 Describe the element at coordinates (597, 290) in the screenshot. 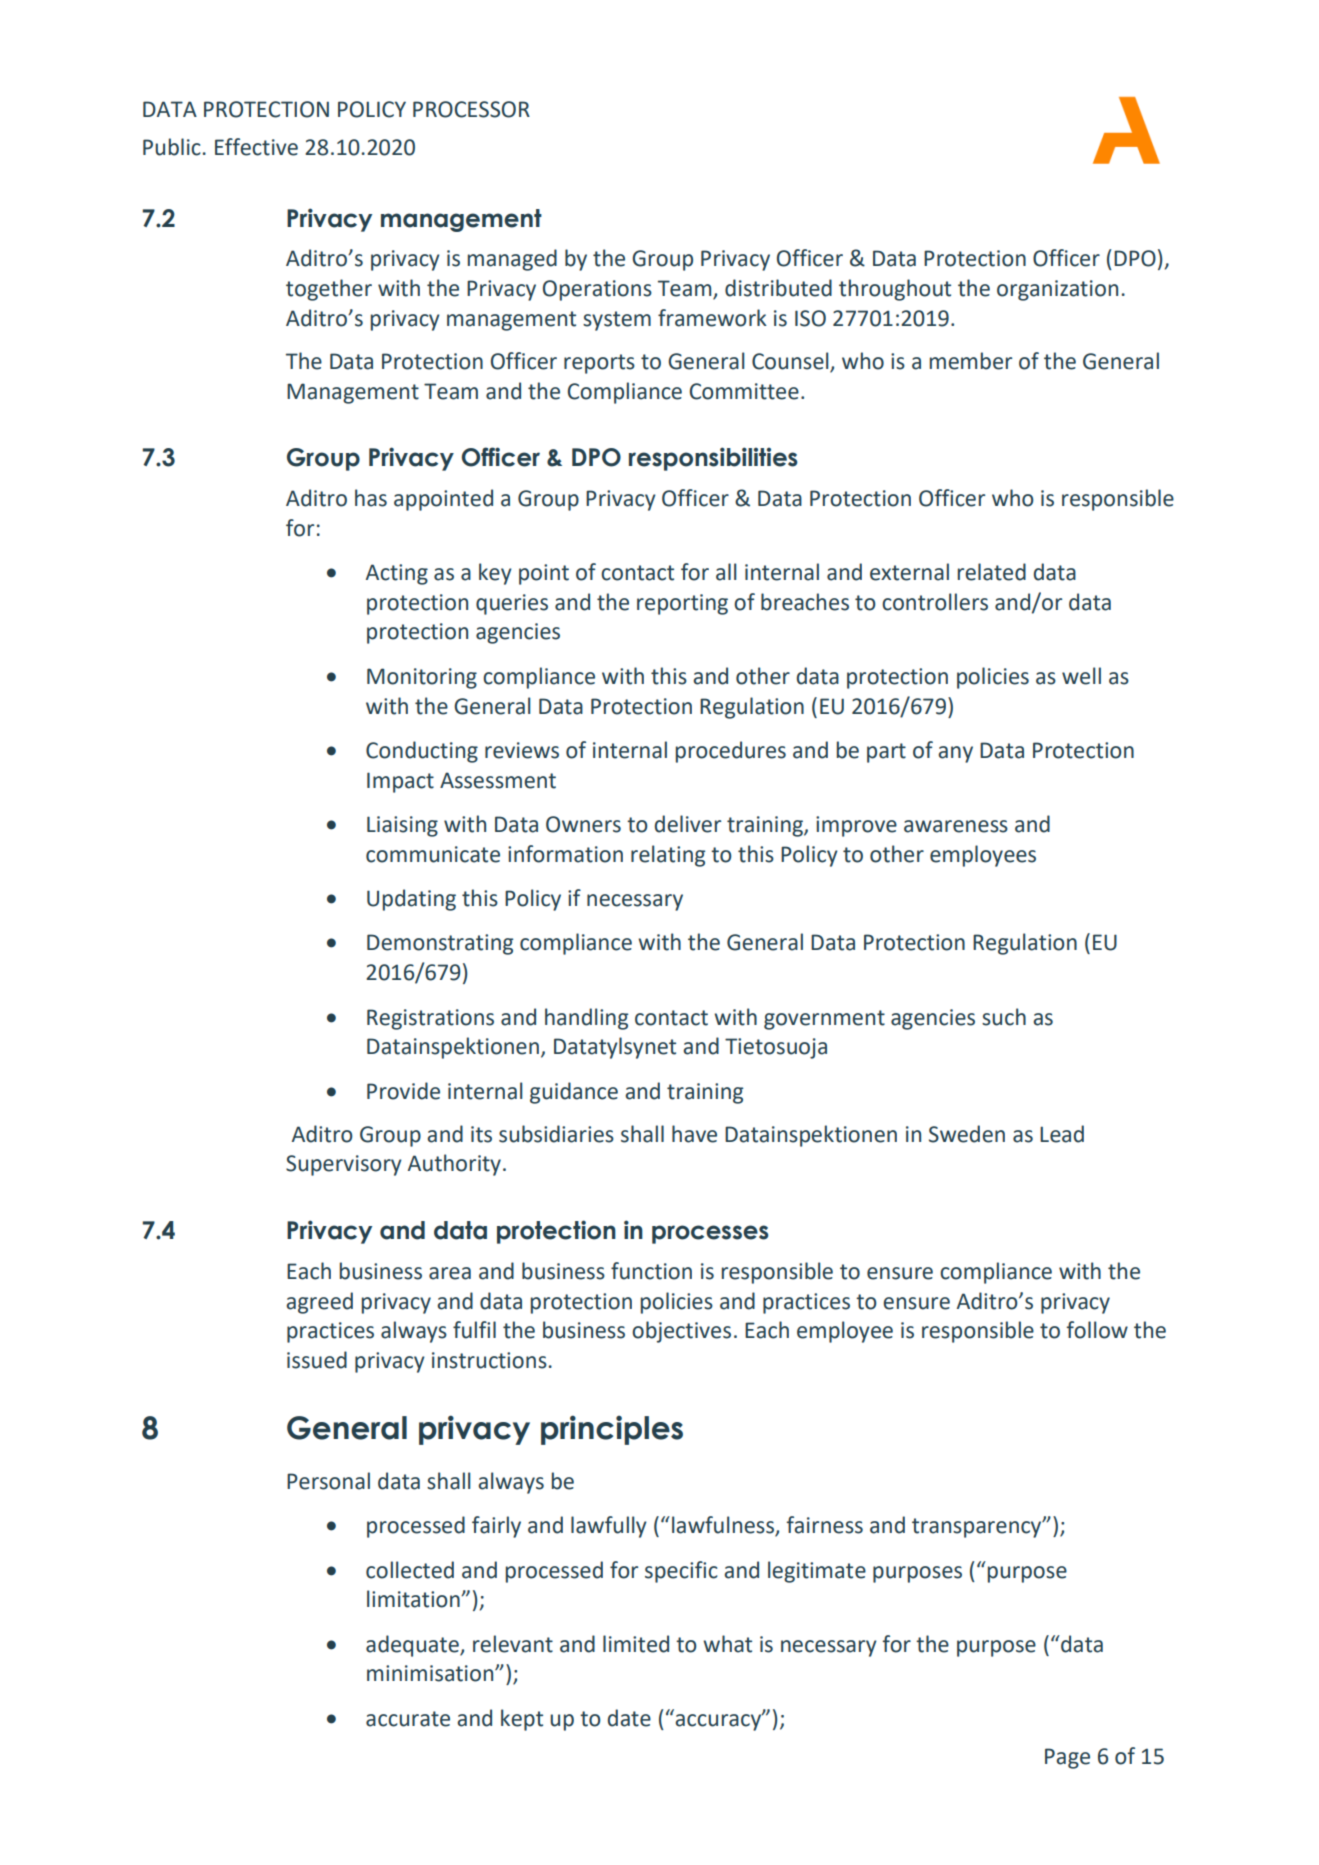

I see `Operations` at that location.
